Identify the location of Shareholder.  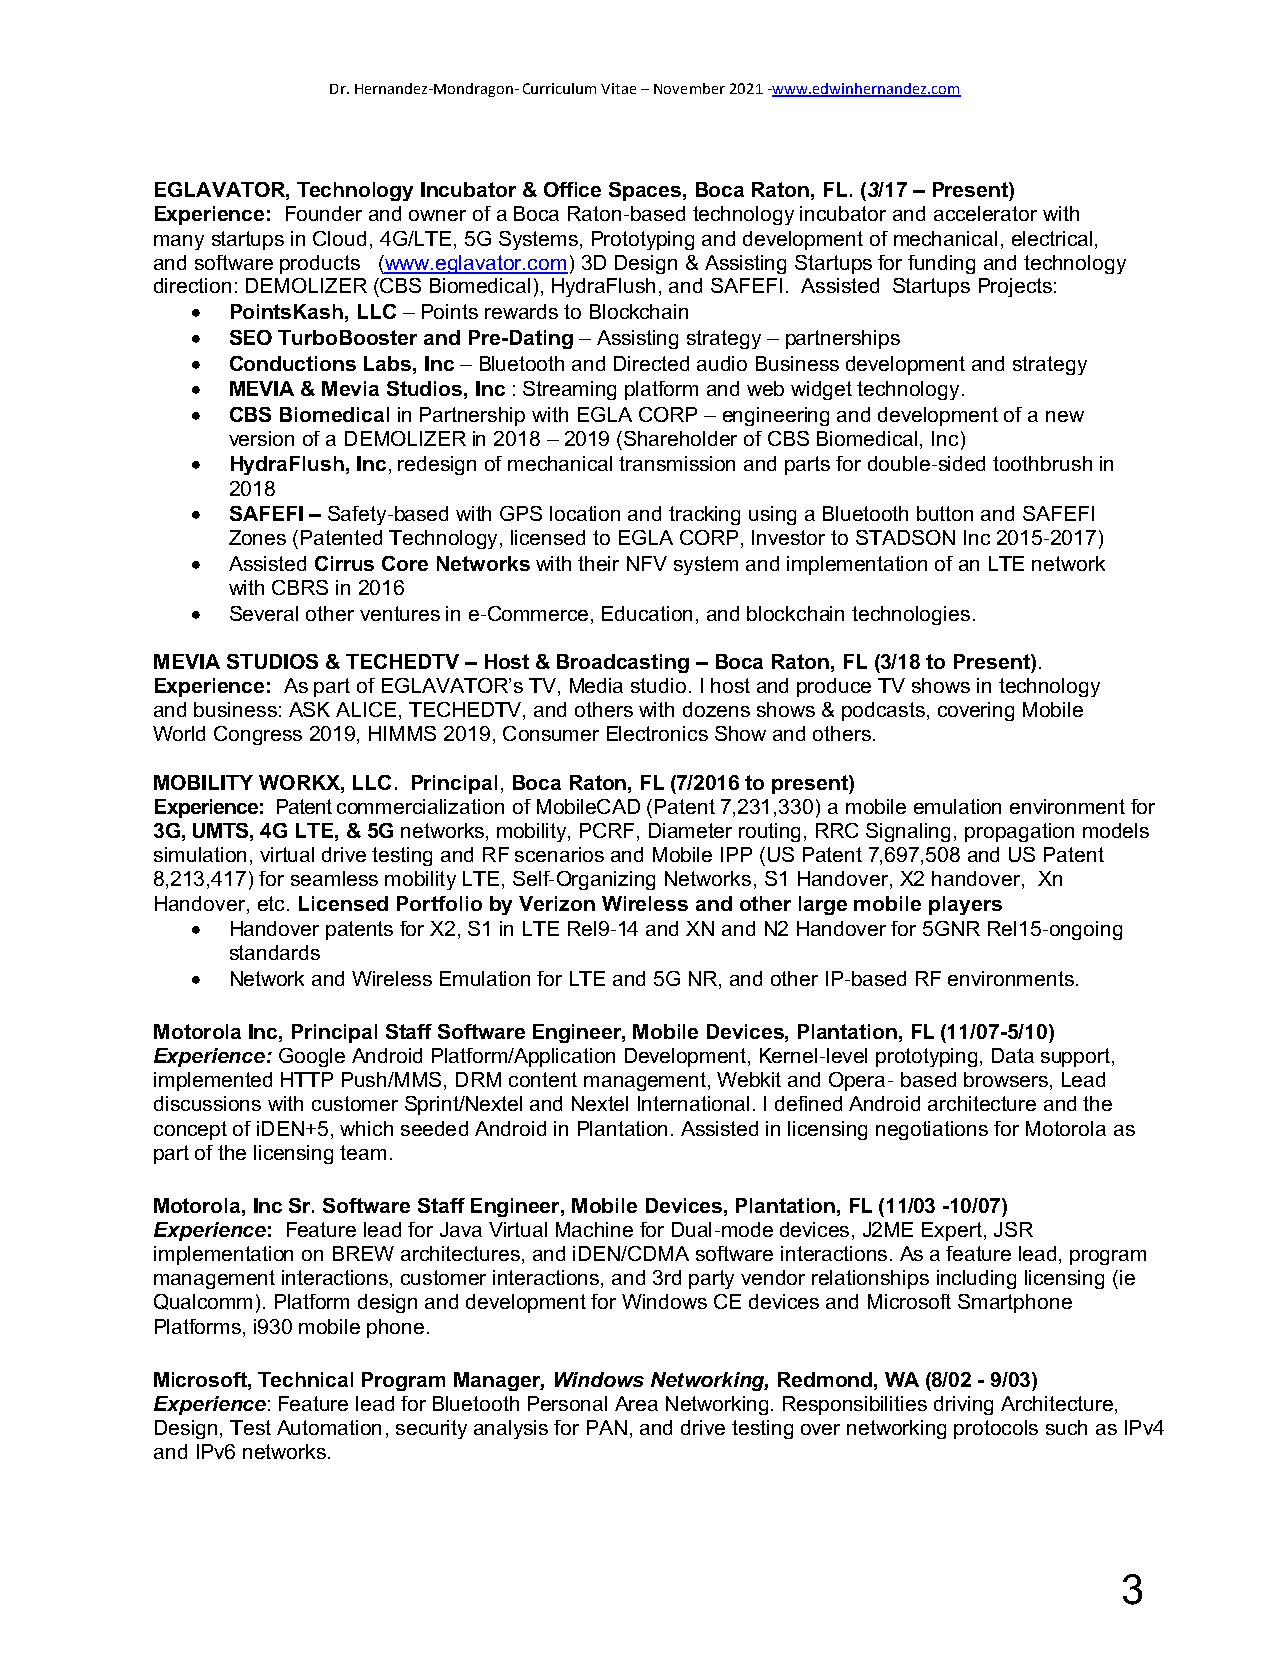
(680, 438).
